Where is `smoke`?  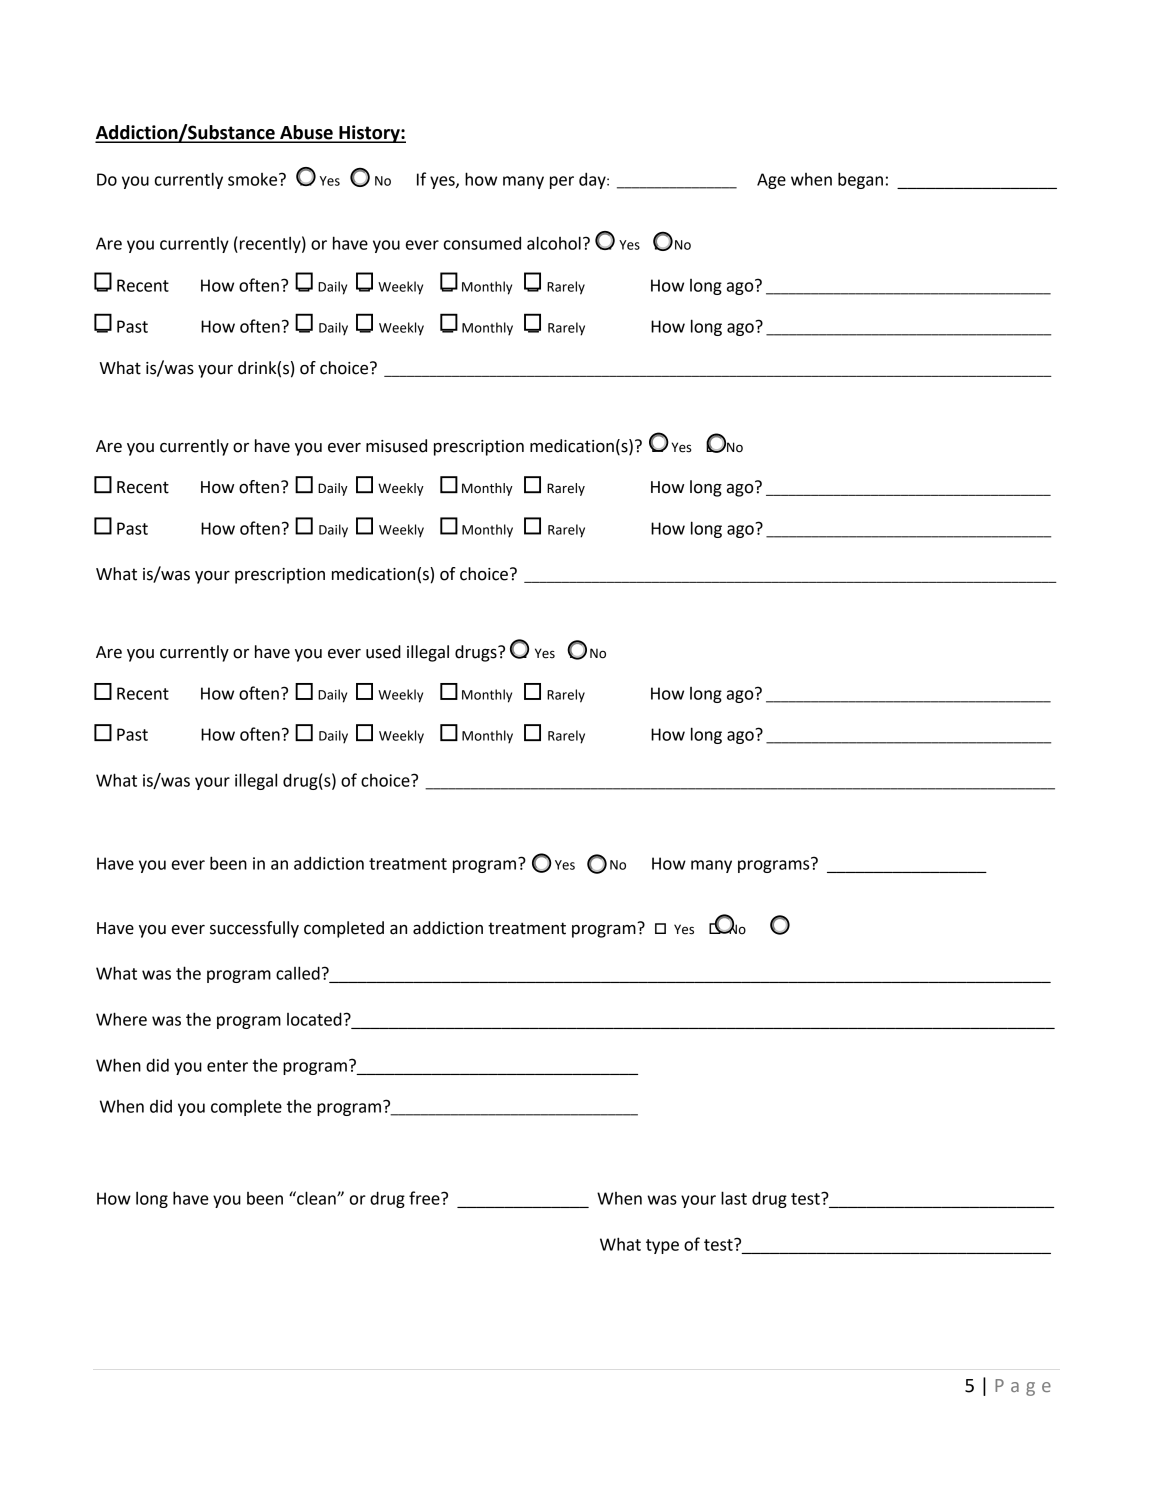 smoke is located at coordinates (254, 179).
